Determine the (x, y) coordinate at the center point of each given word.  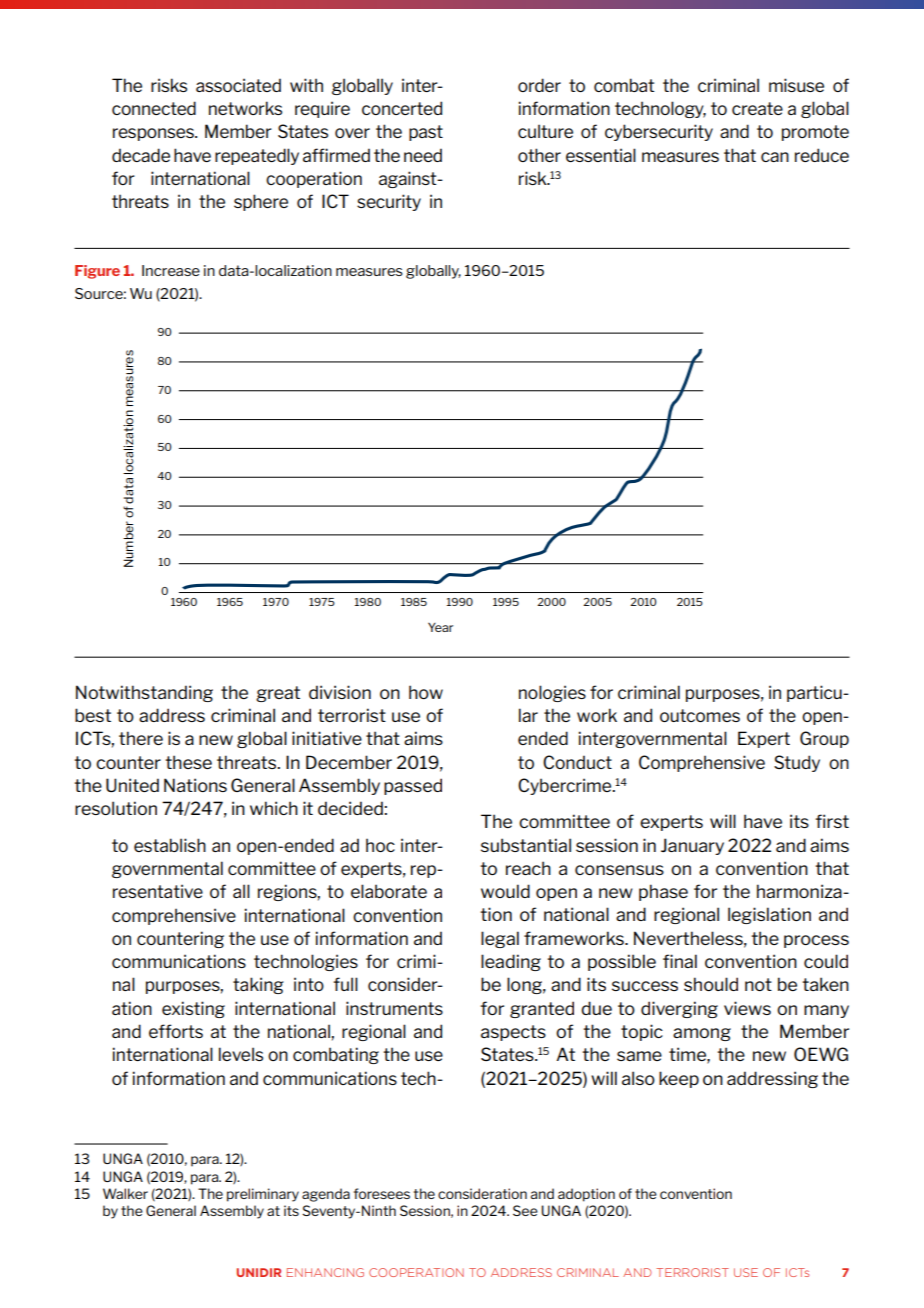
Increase (171, 270)
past (426, 133)
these (188, 762)
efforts (176, 1031)
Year (440, 627)
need (423, 155)
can (775, 157)
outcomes (700, 715)
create (757, 108)
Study (797, 763)
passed (413, 786)
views (747, 1008)
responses (154, 134)
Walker (125, 1193)
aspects (513, 1033)
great (278, 694)
